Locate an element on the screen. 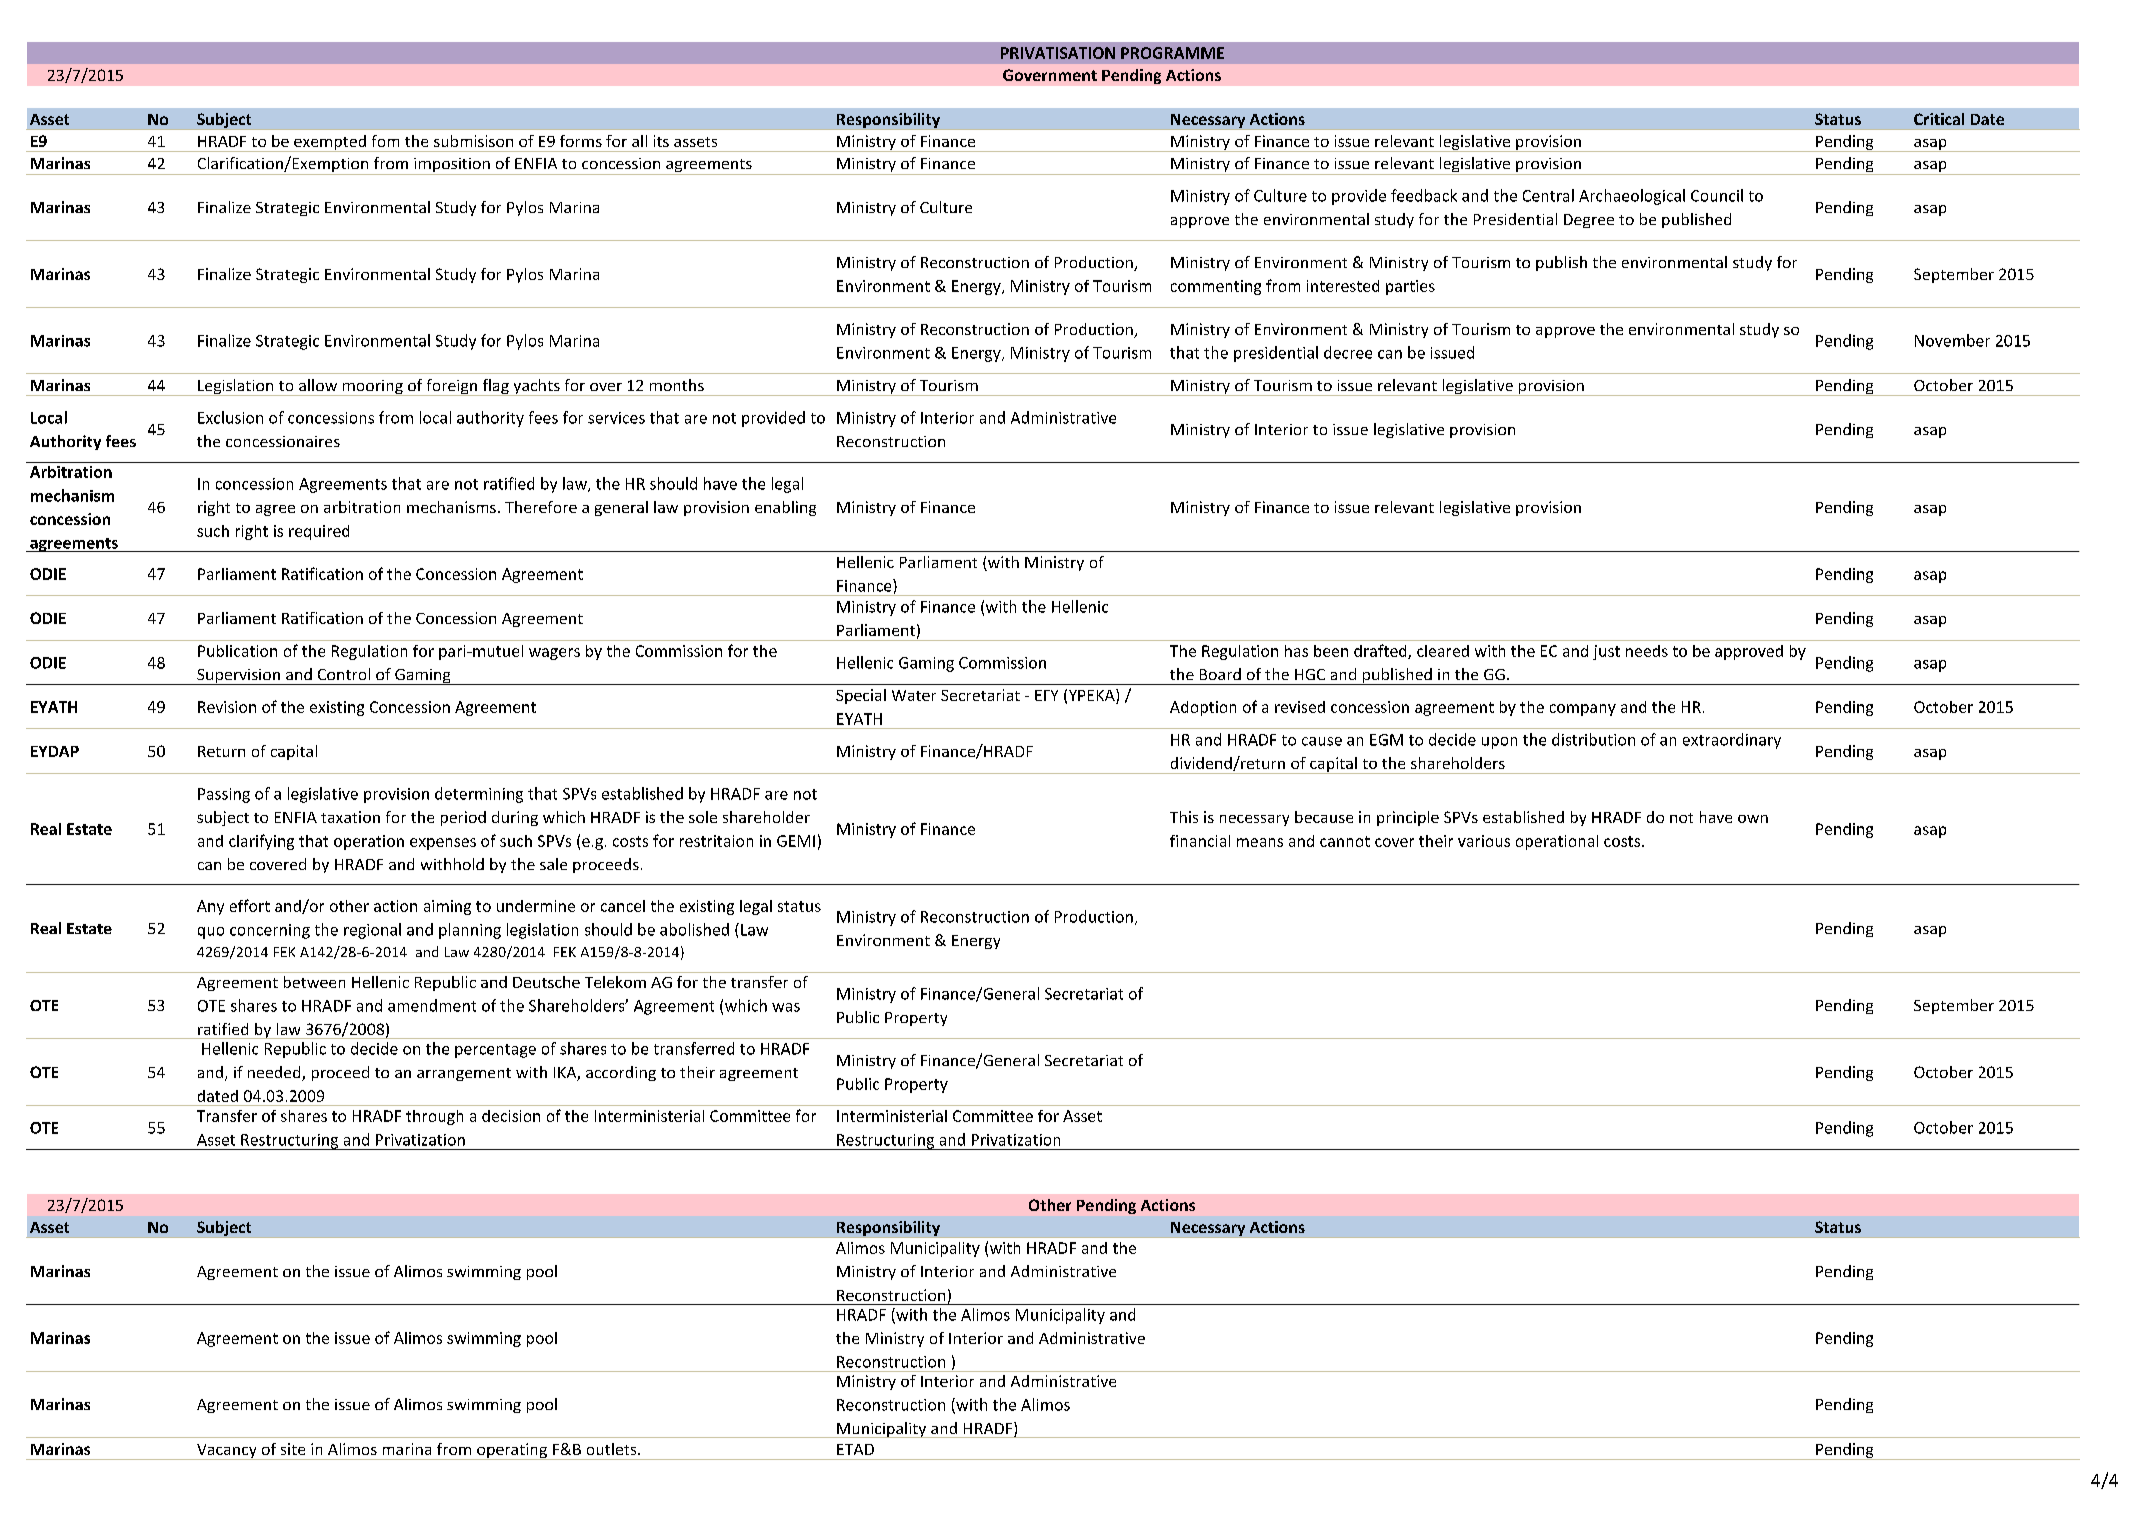 The height and width of the screenshot is (1517, 2146). foreign is located at coordinates (451, 387).
